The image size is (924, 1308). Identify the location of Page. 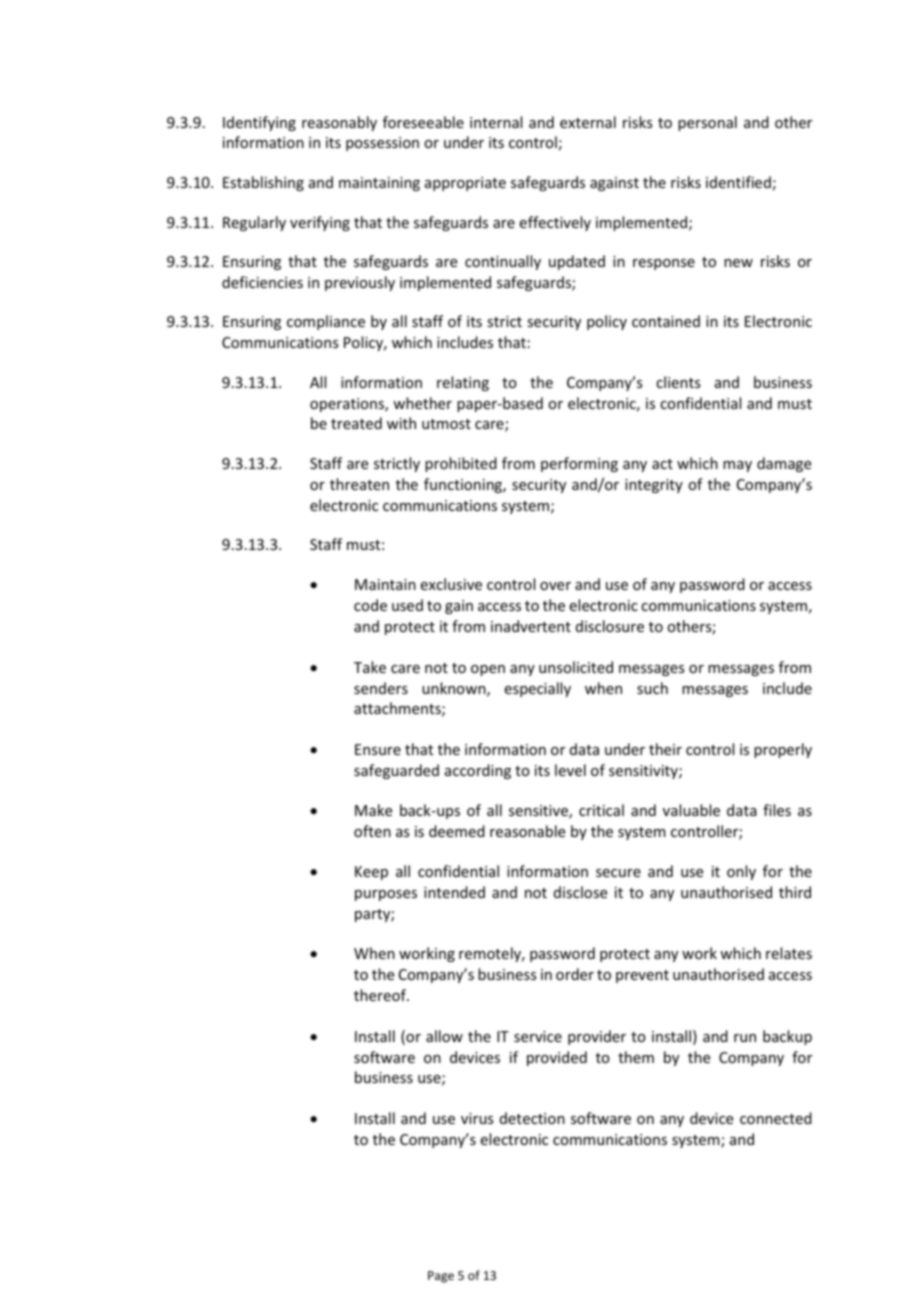
(441, 1277).
